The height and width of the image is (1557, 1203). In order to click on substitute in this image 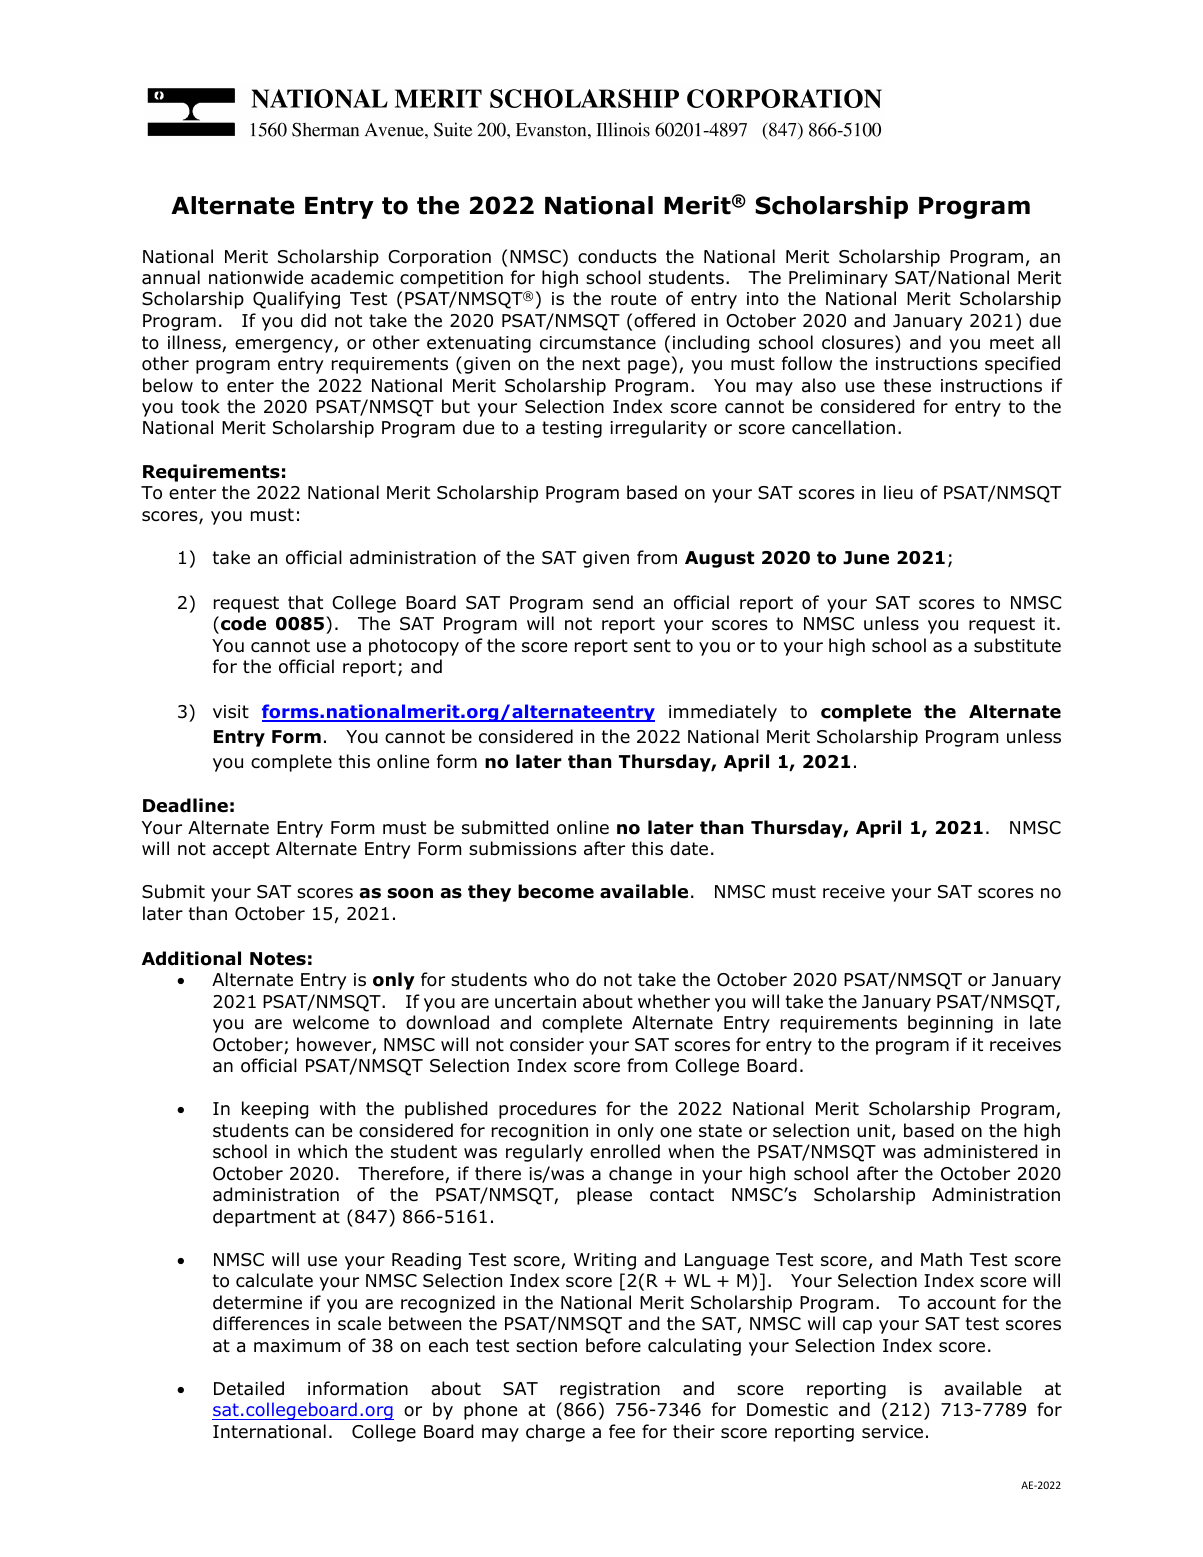, I will do `click(1017, 645)`.
